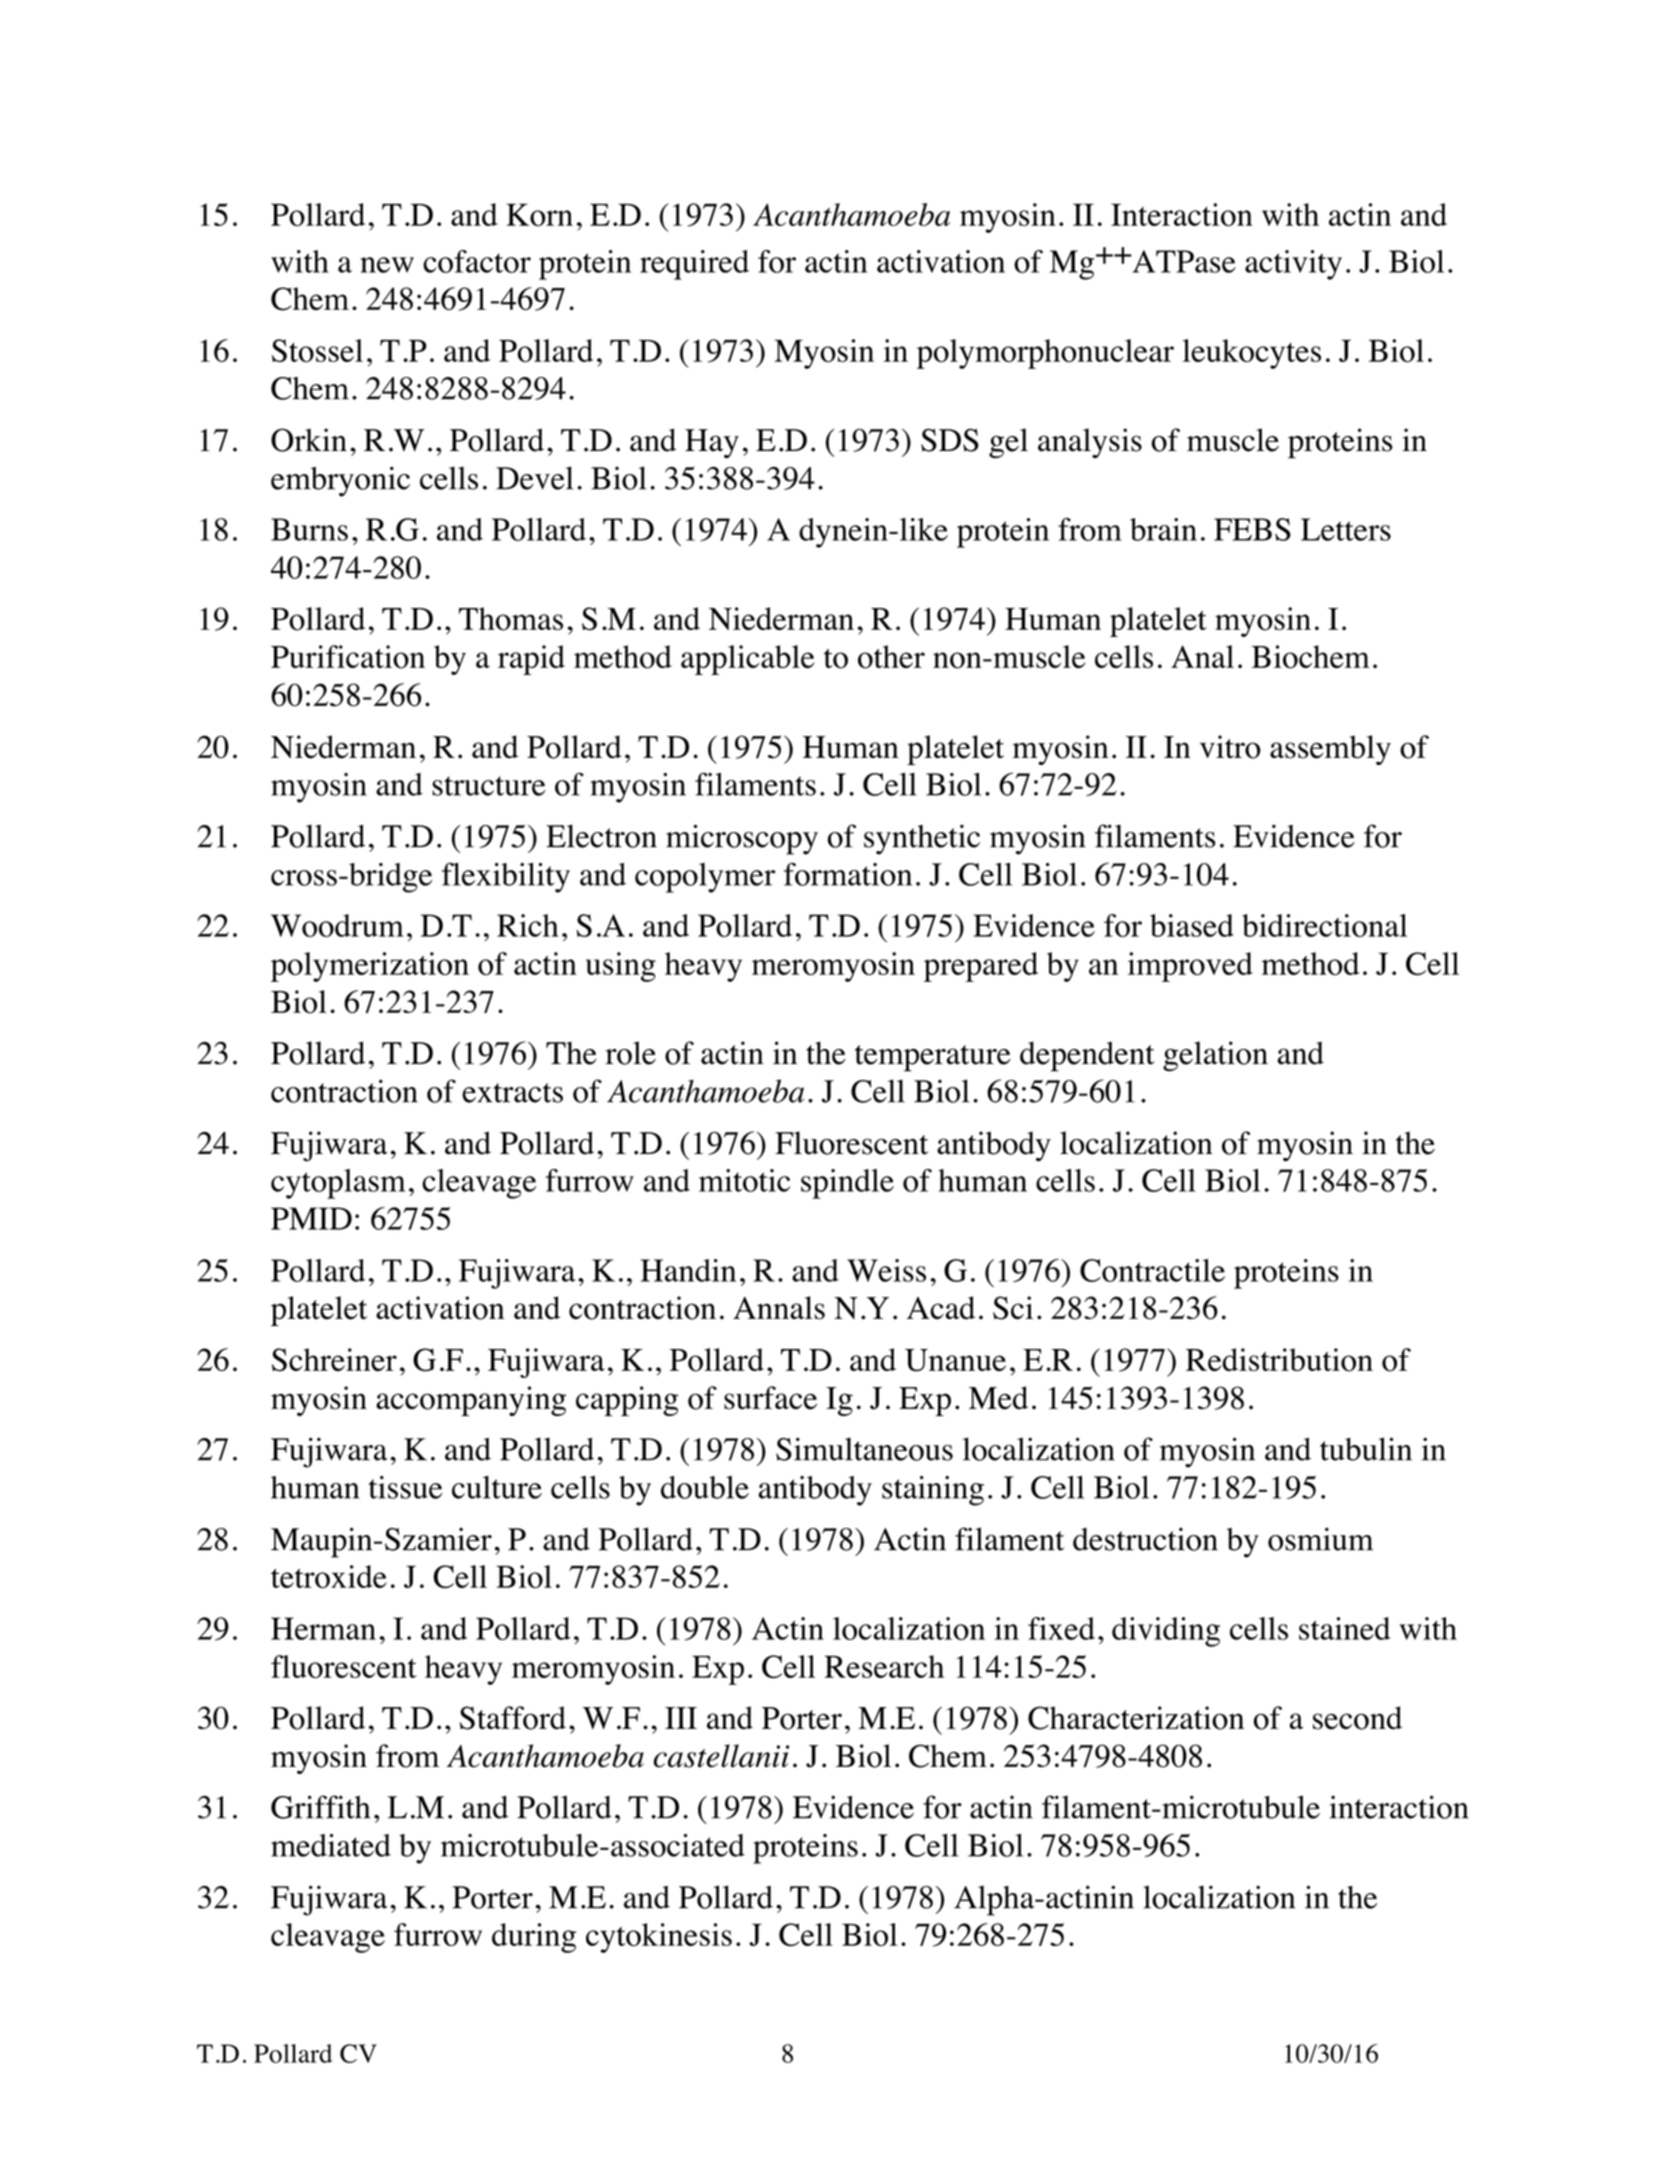 The image size is (1675, 2168). I want to click on extracts, so click(512, 1093).
